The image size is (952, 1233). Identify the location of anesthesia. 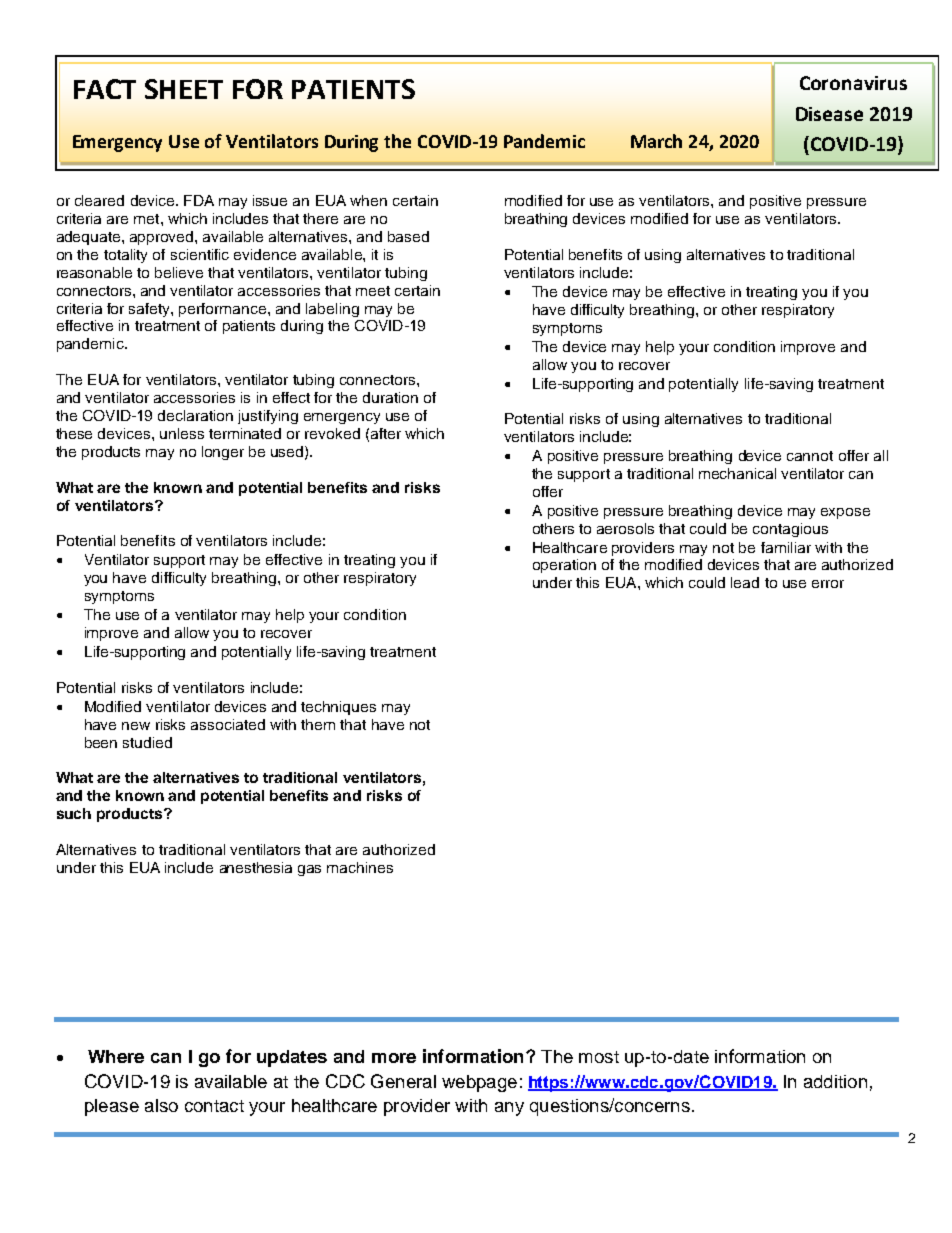
(256, 867).
